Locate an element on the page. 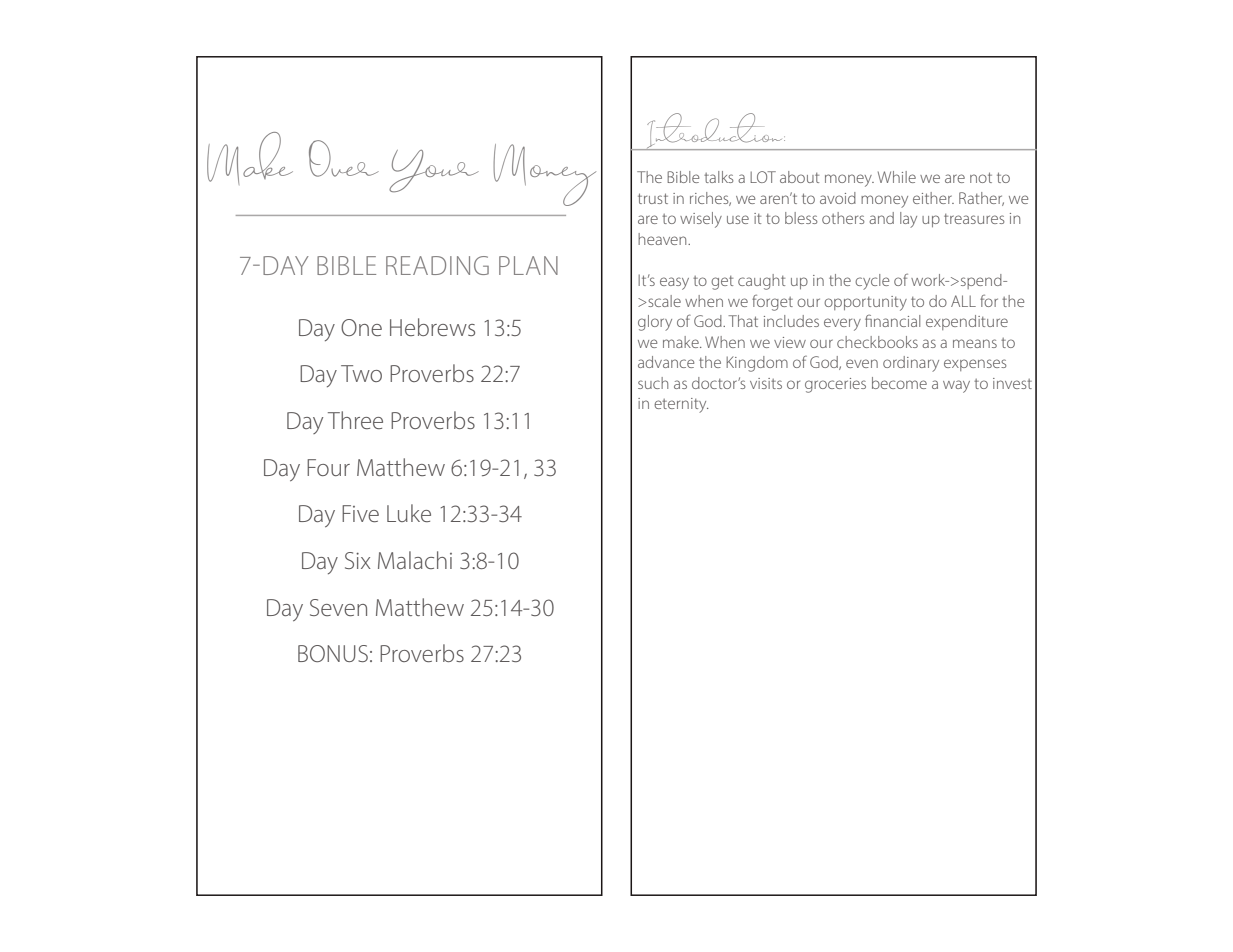 The width and height of the image is (1233, 952). Six is located at coordinates (358, 560).
